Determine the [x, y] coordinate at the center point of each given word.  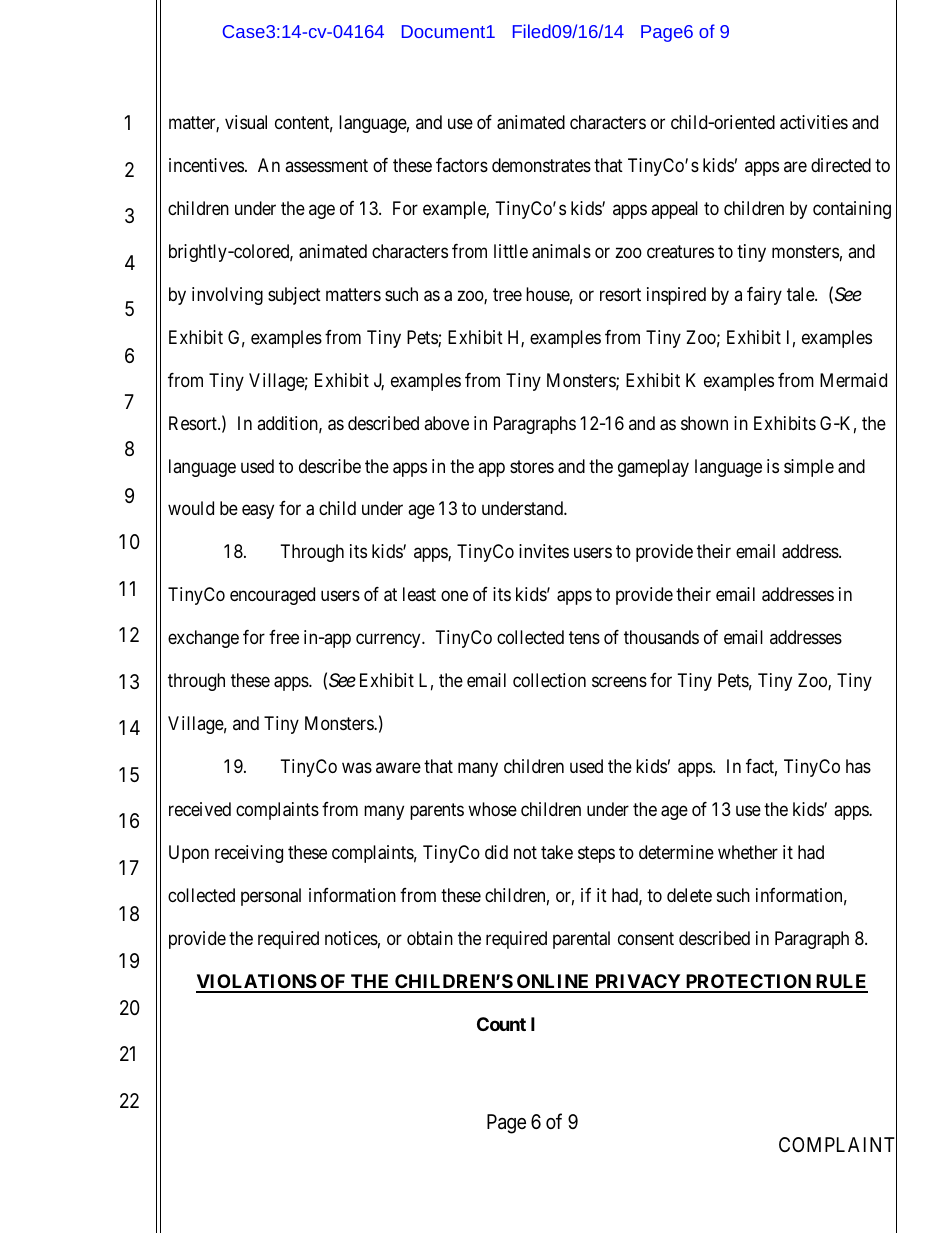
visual [246, 122]
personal [271, 897]
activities [814, 122]
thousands [661, 637]
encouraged [272, 596]
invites [544, 551]
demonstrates [541, 165]
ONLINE [553, 983]
